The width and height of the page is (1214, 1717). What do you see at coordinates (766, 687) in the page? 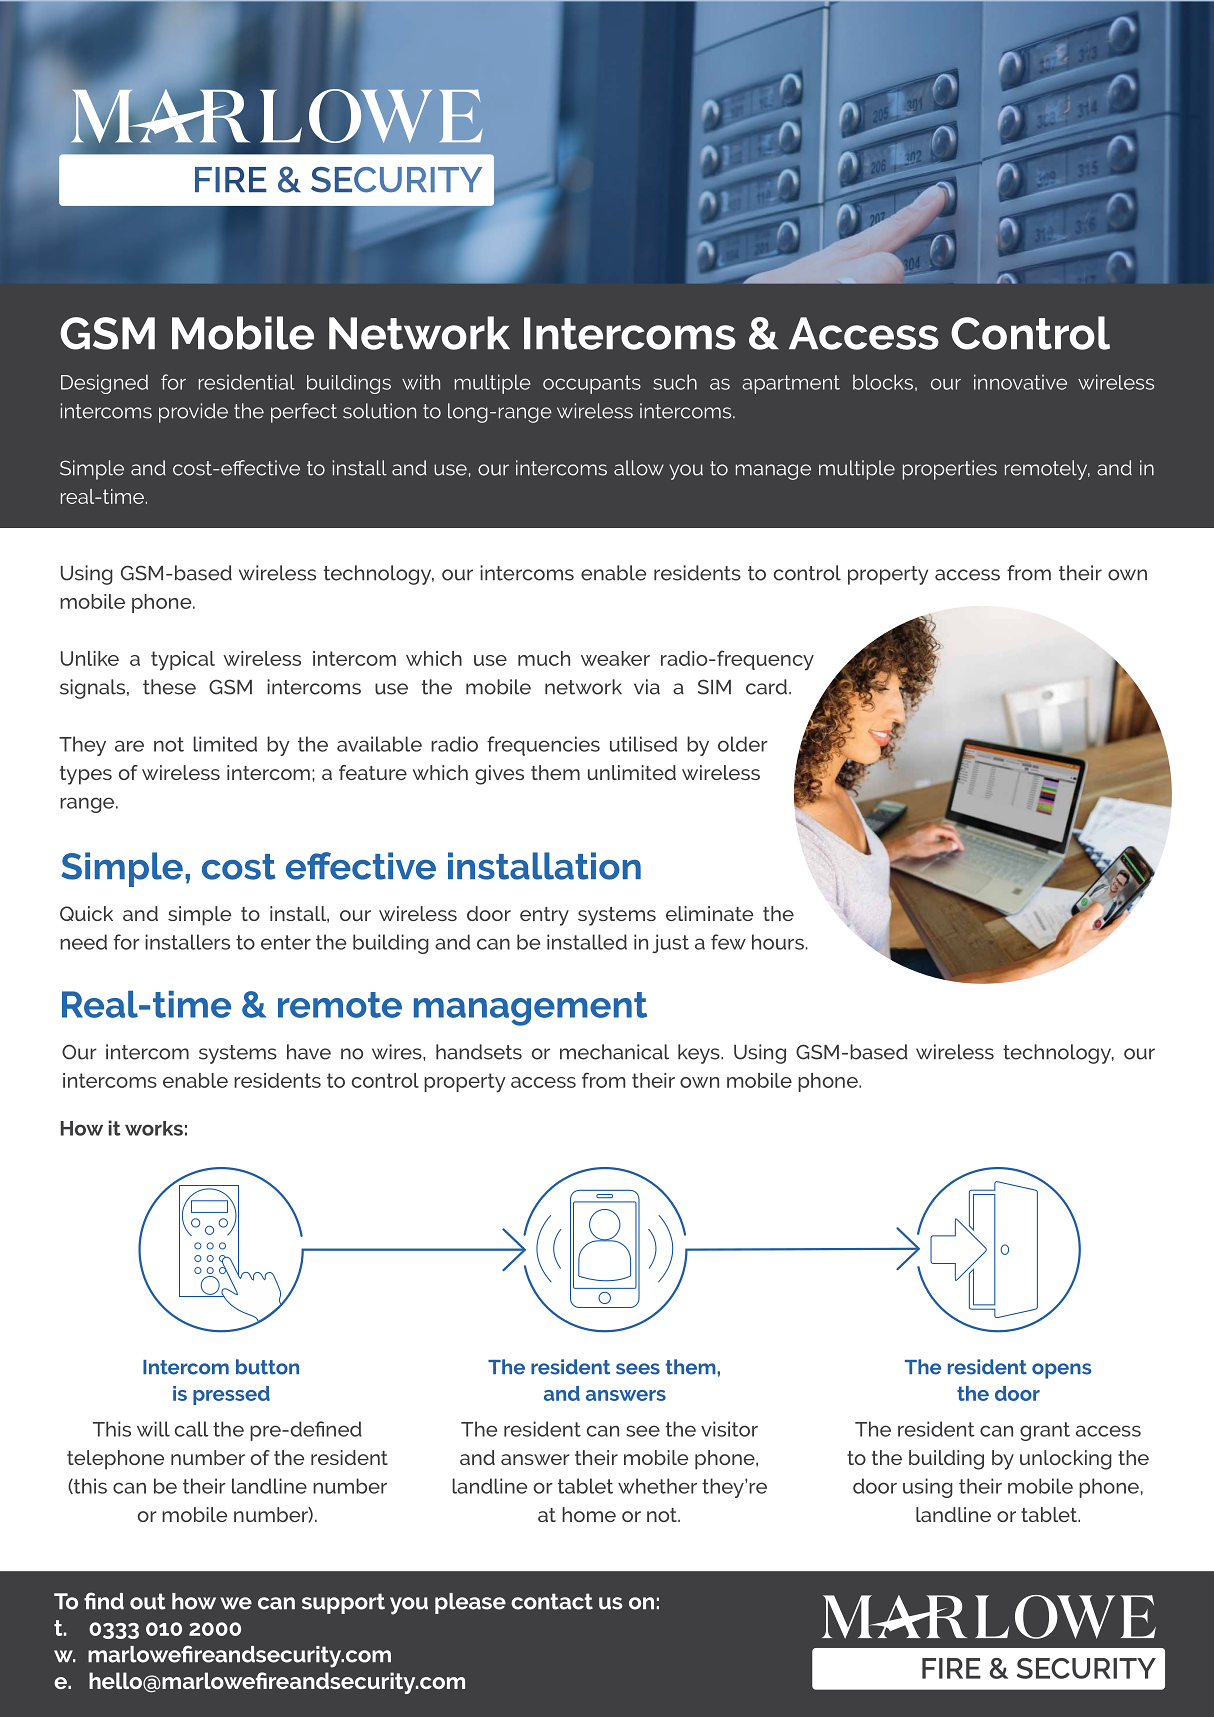
I see `card` at bounding box center [766, 687].
